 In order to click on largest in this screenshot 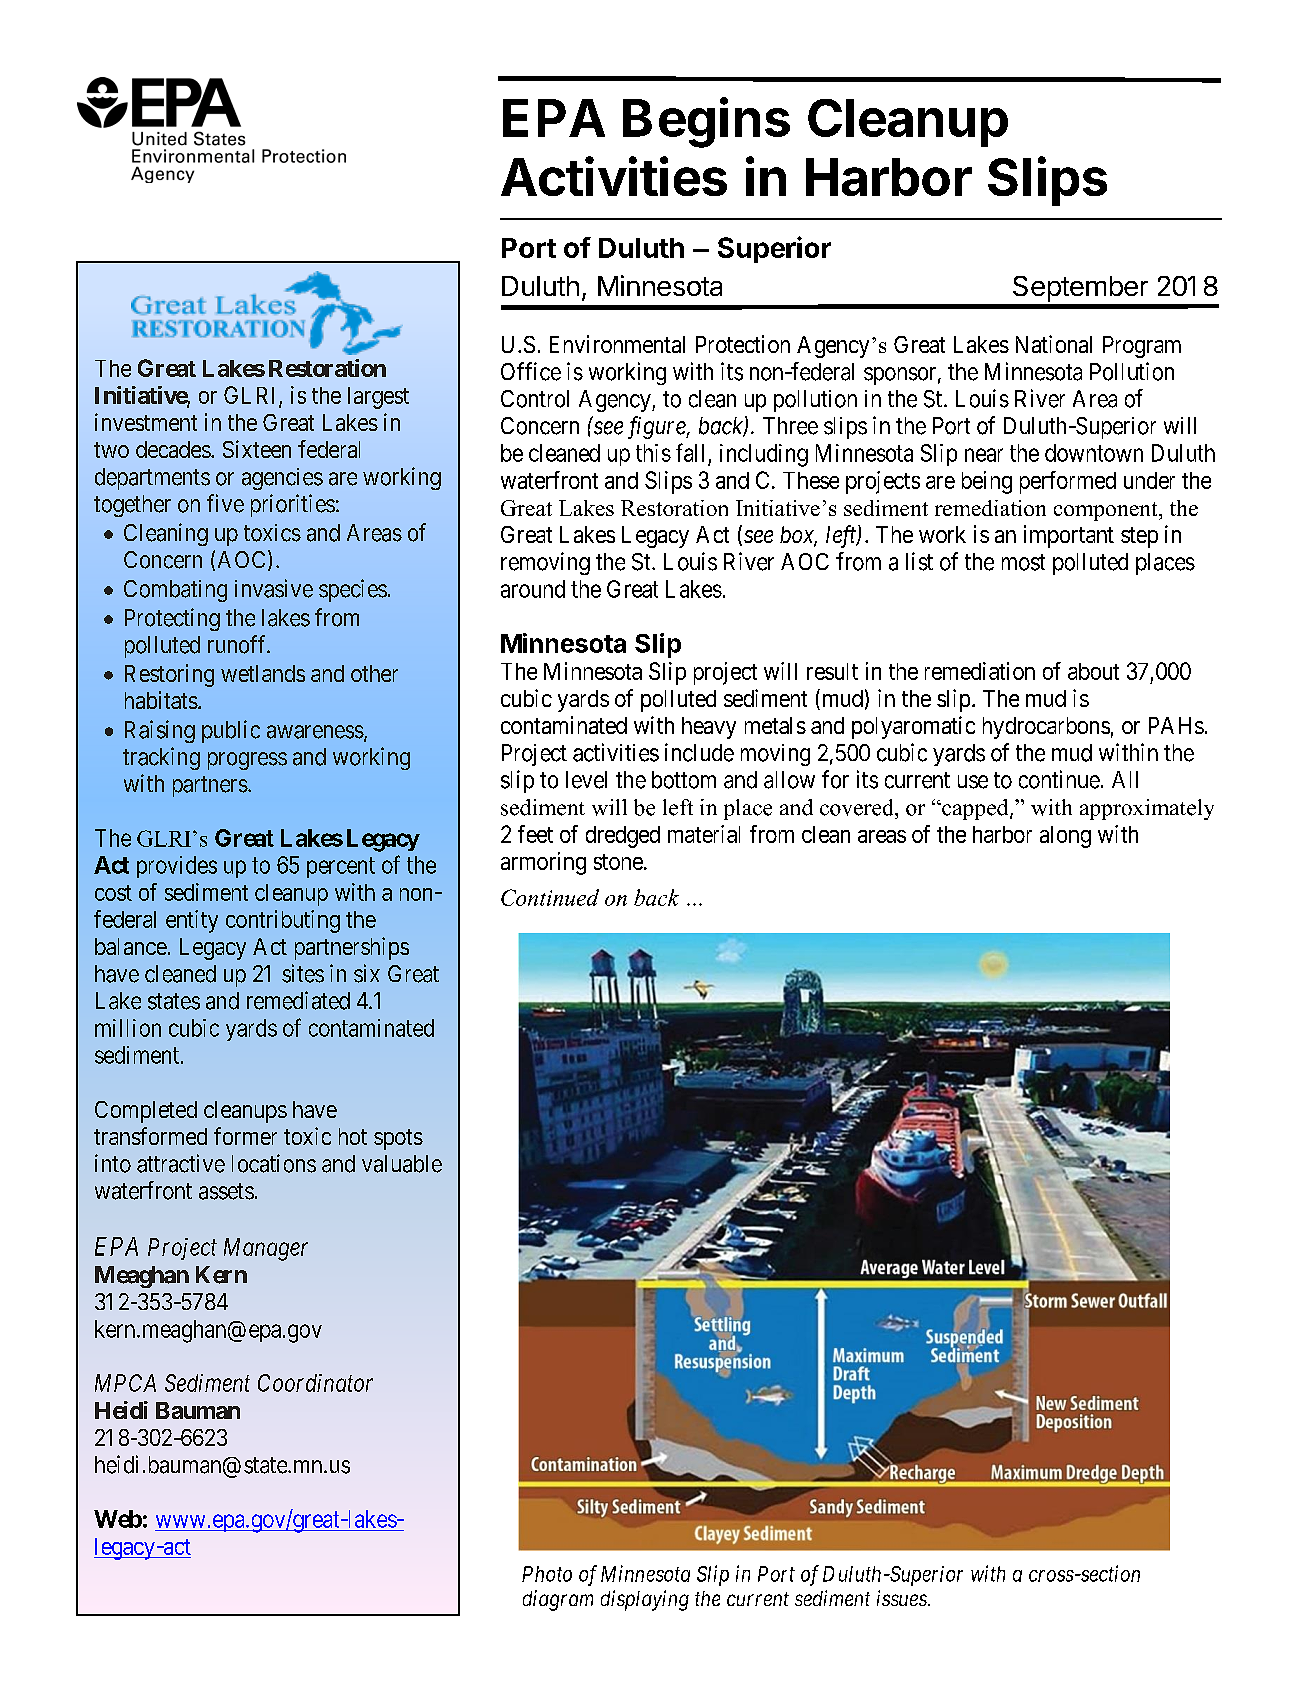, I will do `click(378, 398)`.
